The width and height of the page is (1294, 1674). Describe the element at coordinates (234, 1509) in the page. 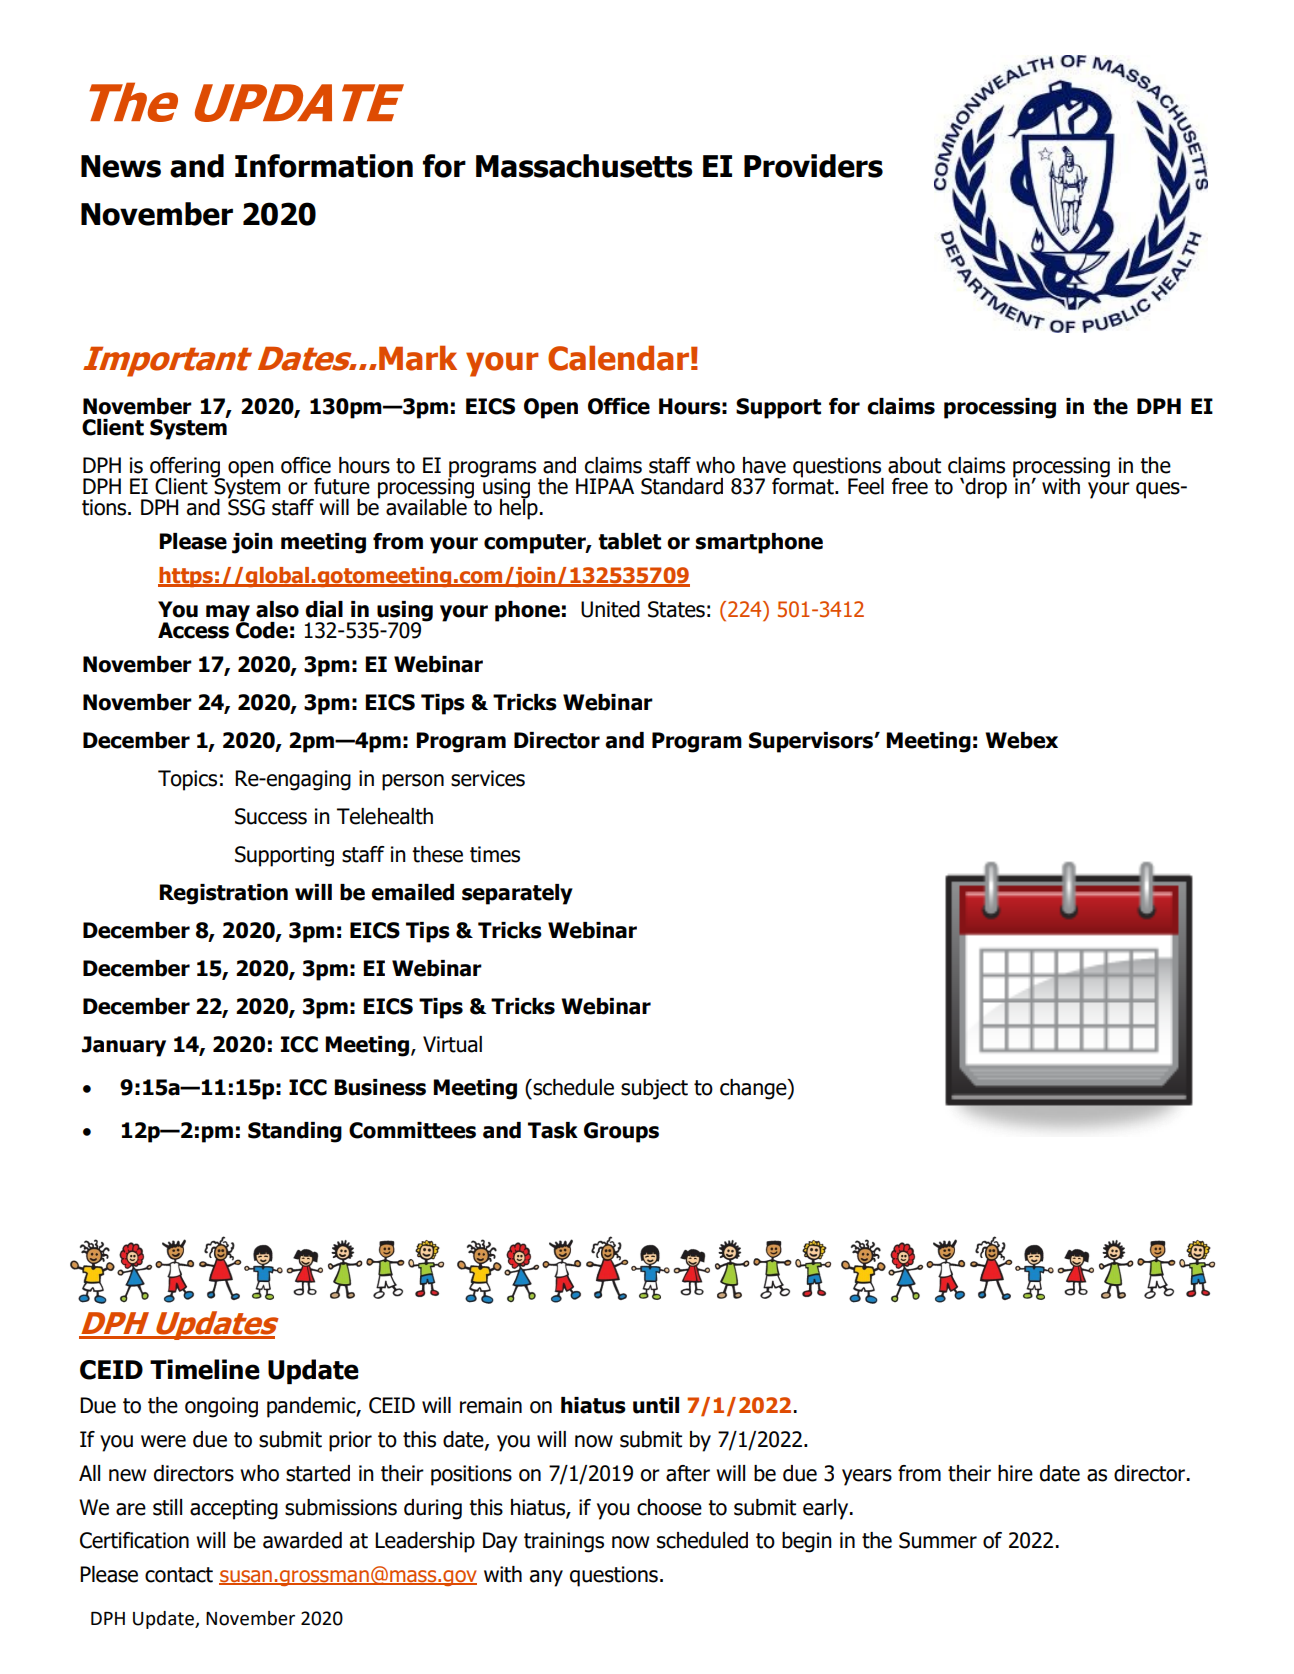

I see `accepting` at that location.
